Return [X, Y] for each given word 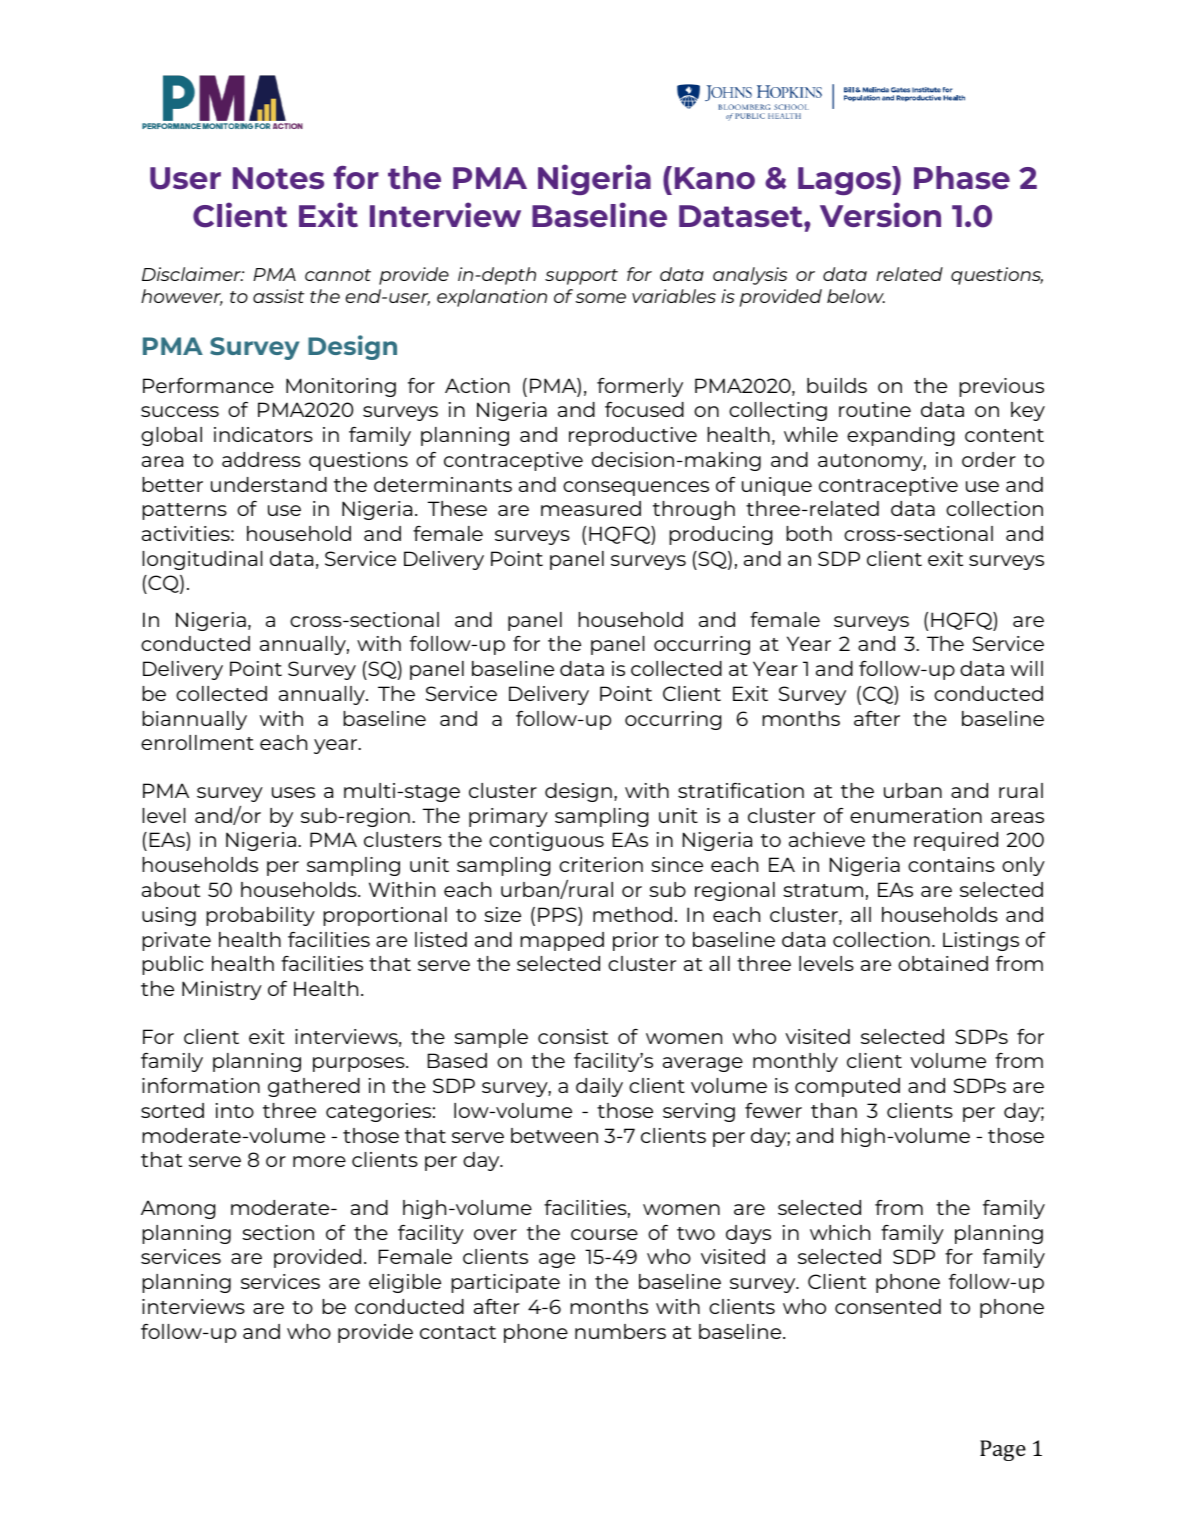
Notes [278, 178]
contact [458, 1332]
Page [1003, 1450]
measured [591, 508]
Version [880, 214]
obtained [943, 963]
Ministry [222, 990]
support [581, 277]
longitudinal [202, 560]
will [1027, 668]
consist [573, 1036]
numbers [620, 1331]
